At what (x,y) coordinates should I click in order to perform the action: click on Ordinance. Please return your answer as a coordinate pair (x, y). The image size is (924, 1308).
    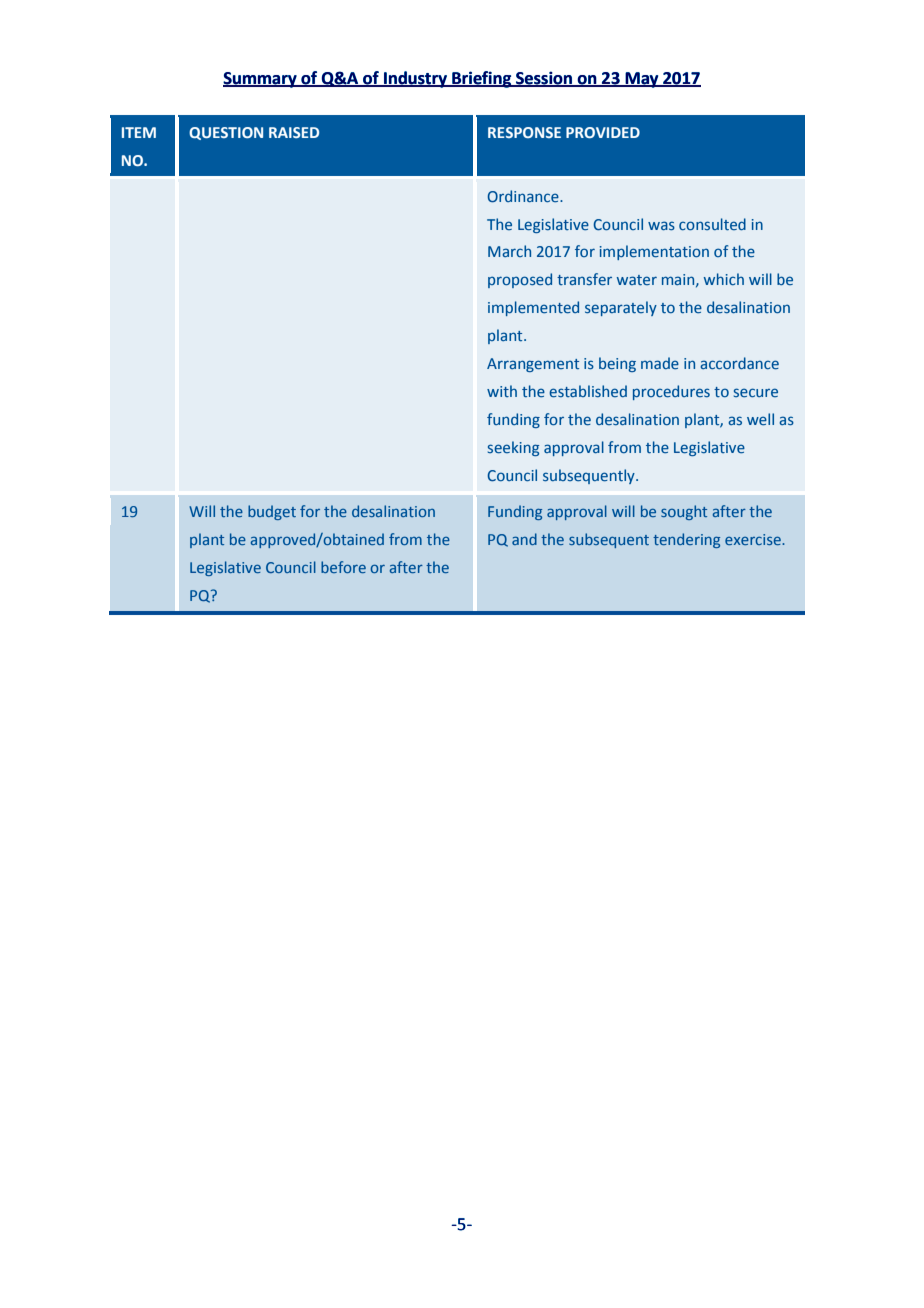
    Looking at the image, I should click on (524, 196).
